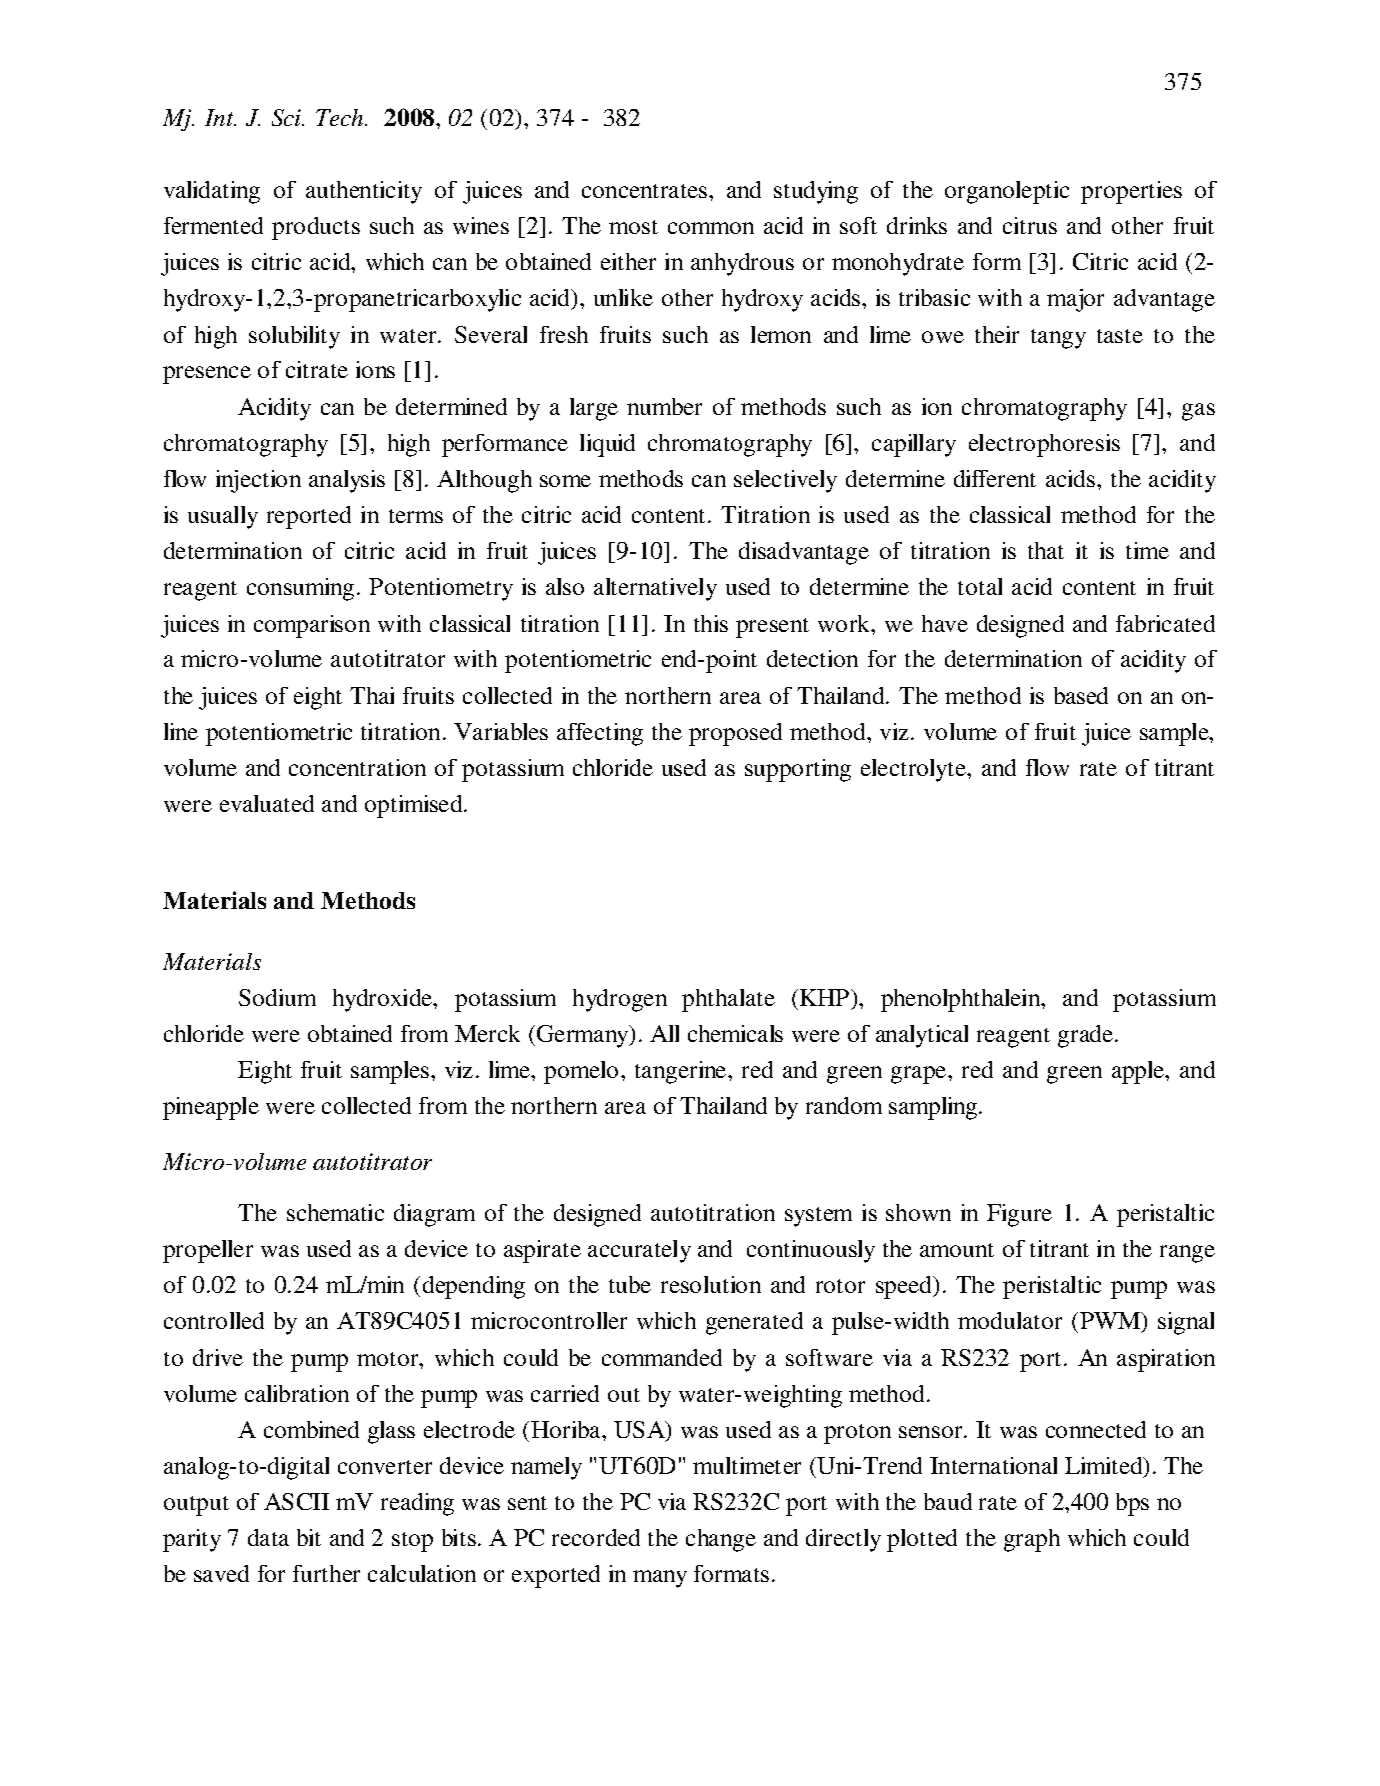 The height and width of the image is (1786, 1380). I want to click on Sodium, so click(277, 997).
